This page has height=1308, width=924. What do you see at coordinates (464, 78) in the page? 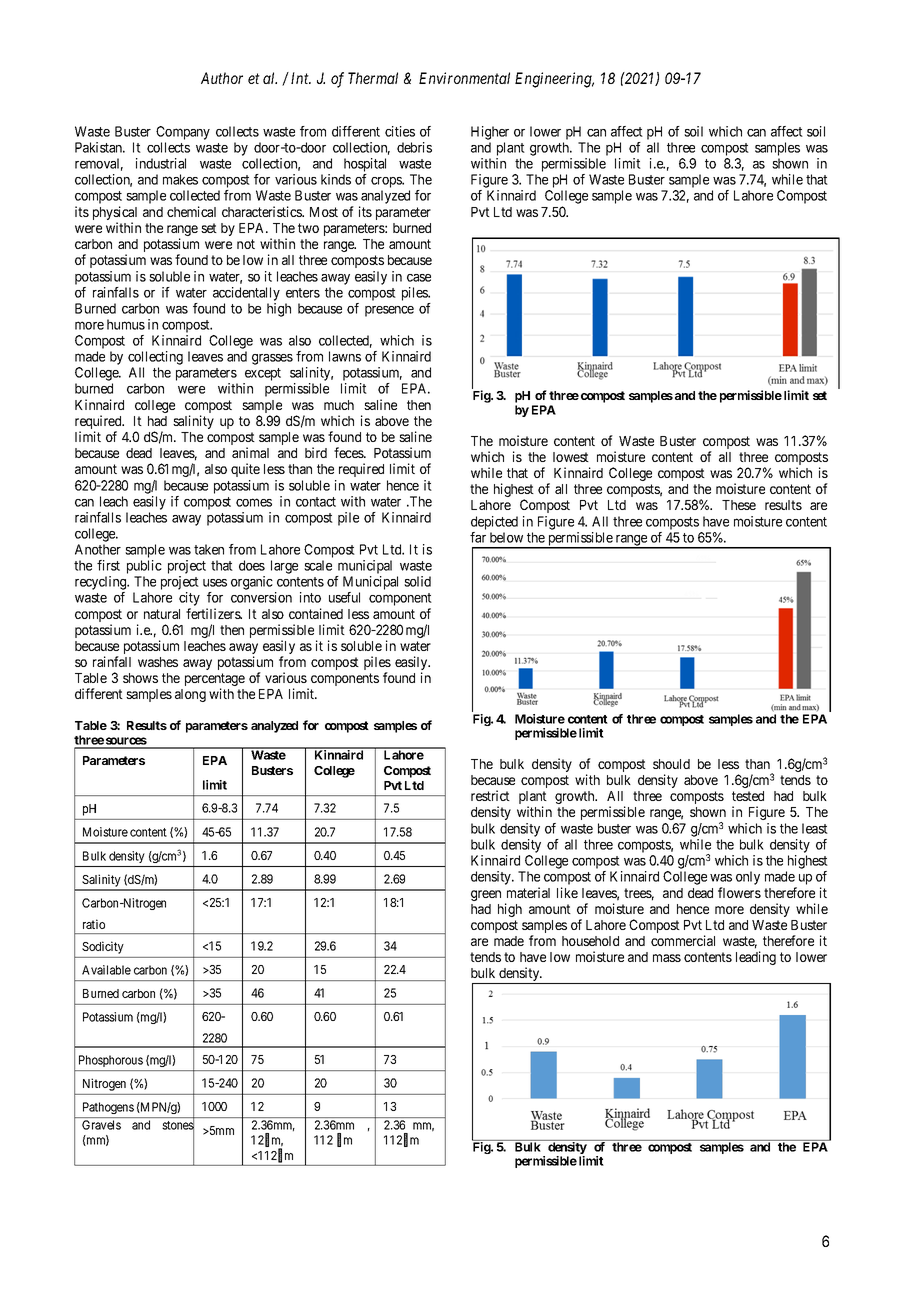
I see `Environmental` at bounding box center [464, 78].
